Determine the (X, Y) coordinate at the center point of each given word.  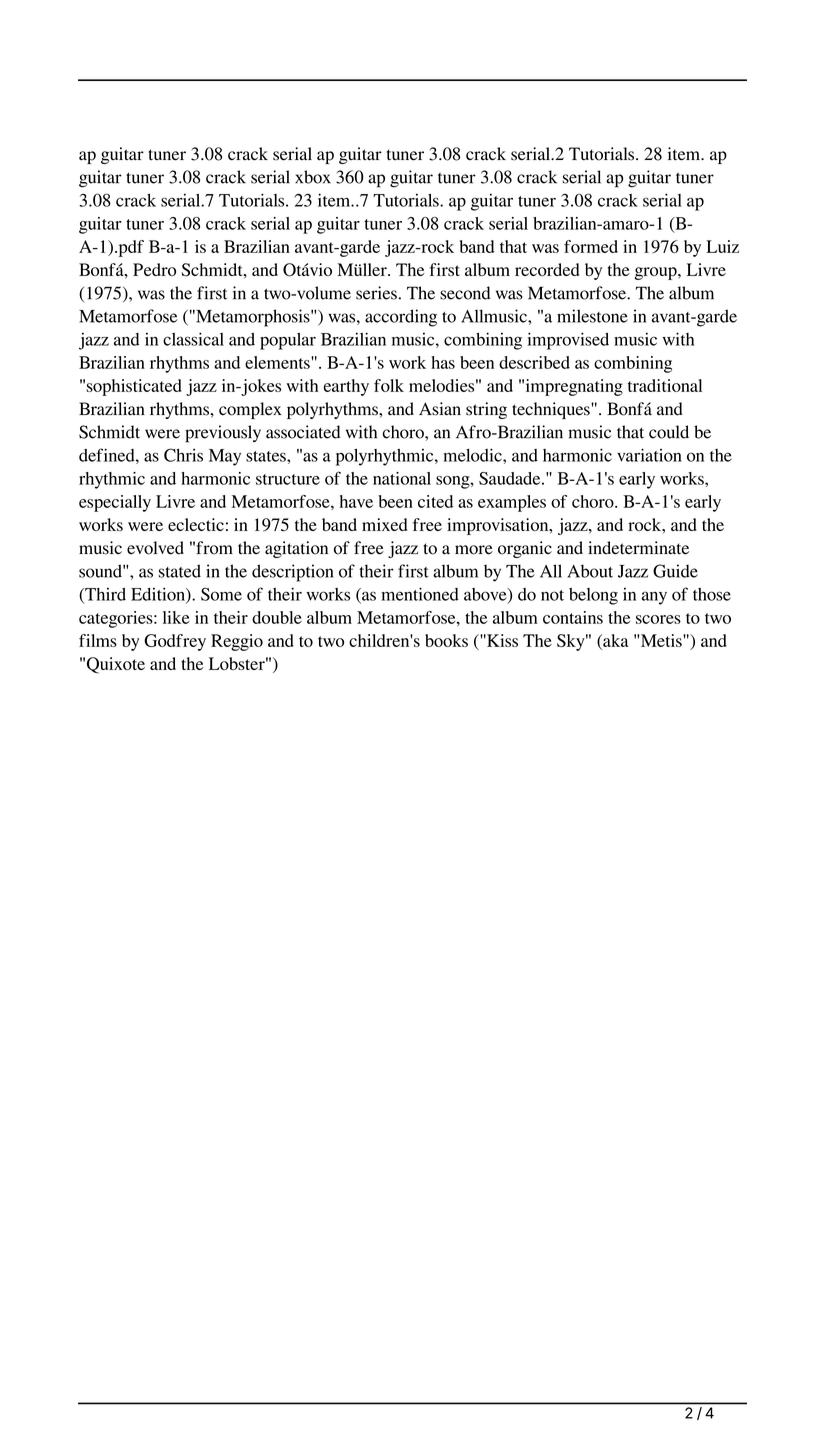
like (176, 617)
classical (193, 339)
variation (649, 455)
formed (591, 246)
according (401, 318)
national (402, 478)
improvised (568, 341)
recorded (547, 269)
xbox (313, 177)
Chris (183, 455)
